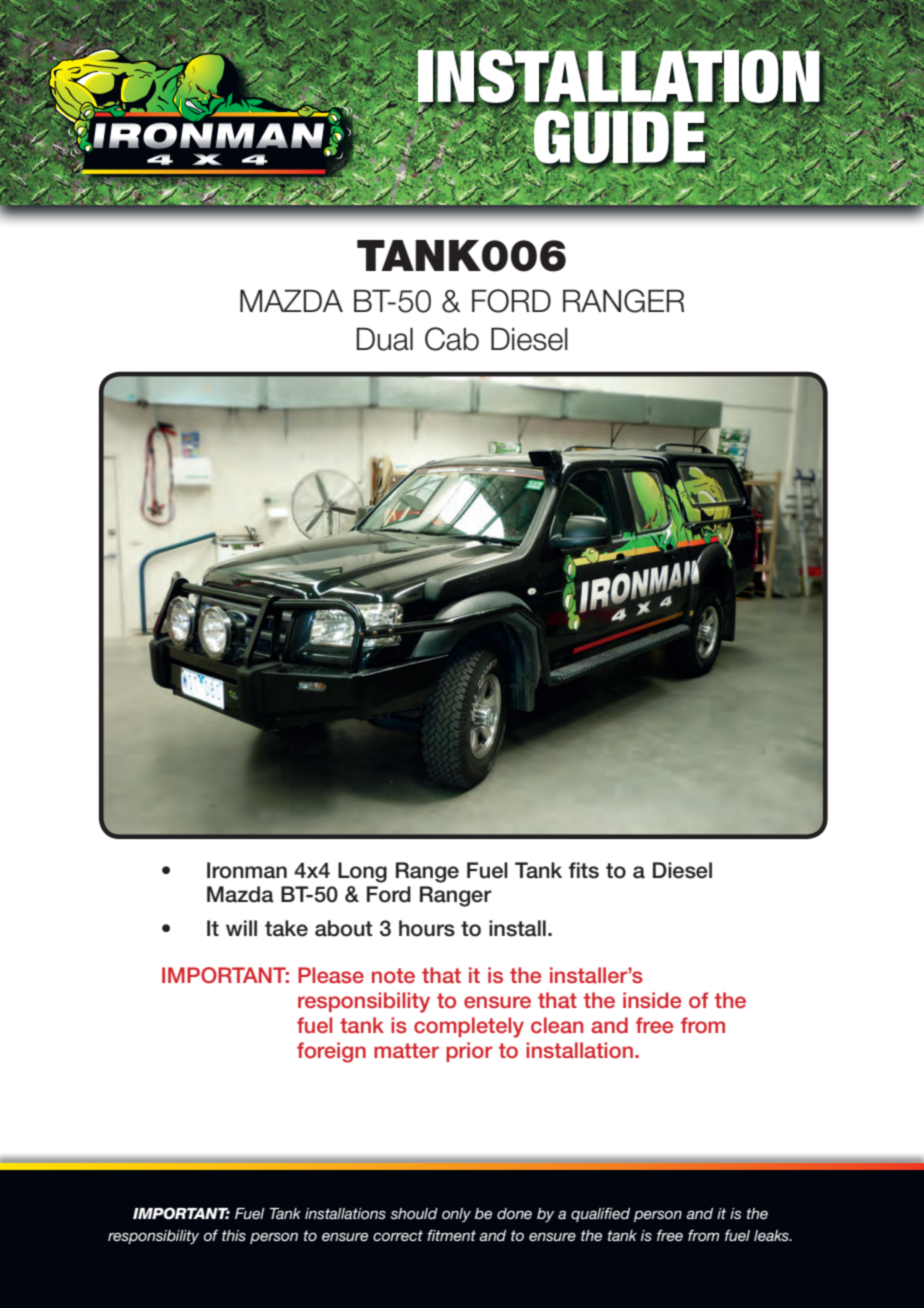 This image has height=1308, width=924. What do you see at coordinates (384, 339) in the image?
I see `Dual` at bounding box center [384, 339].
